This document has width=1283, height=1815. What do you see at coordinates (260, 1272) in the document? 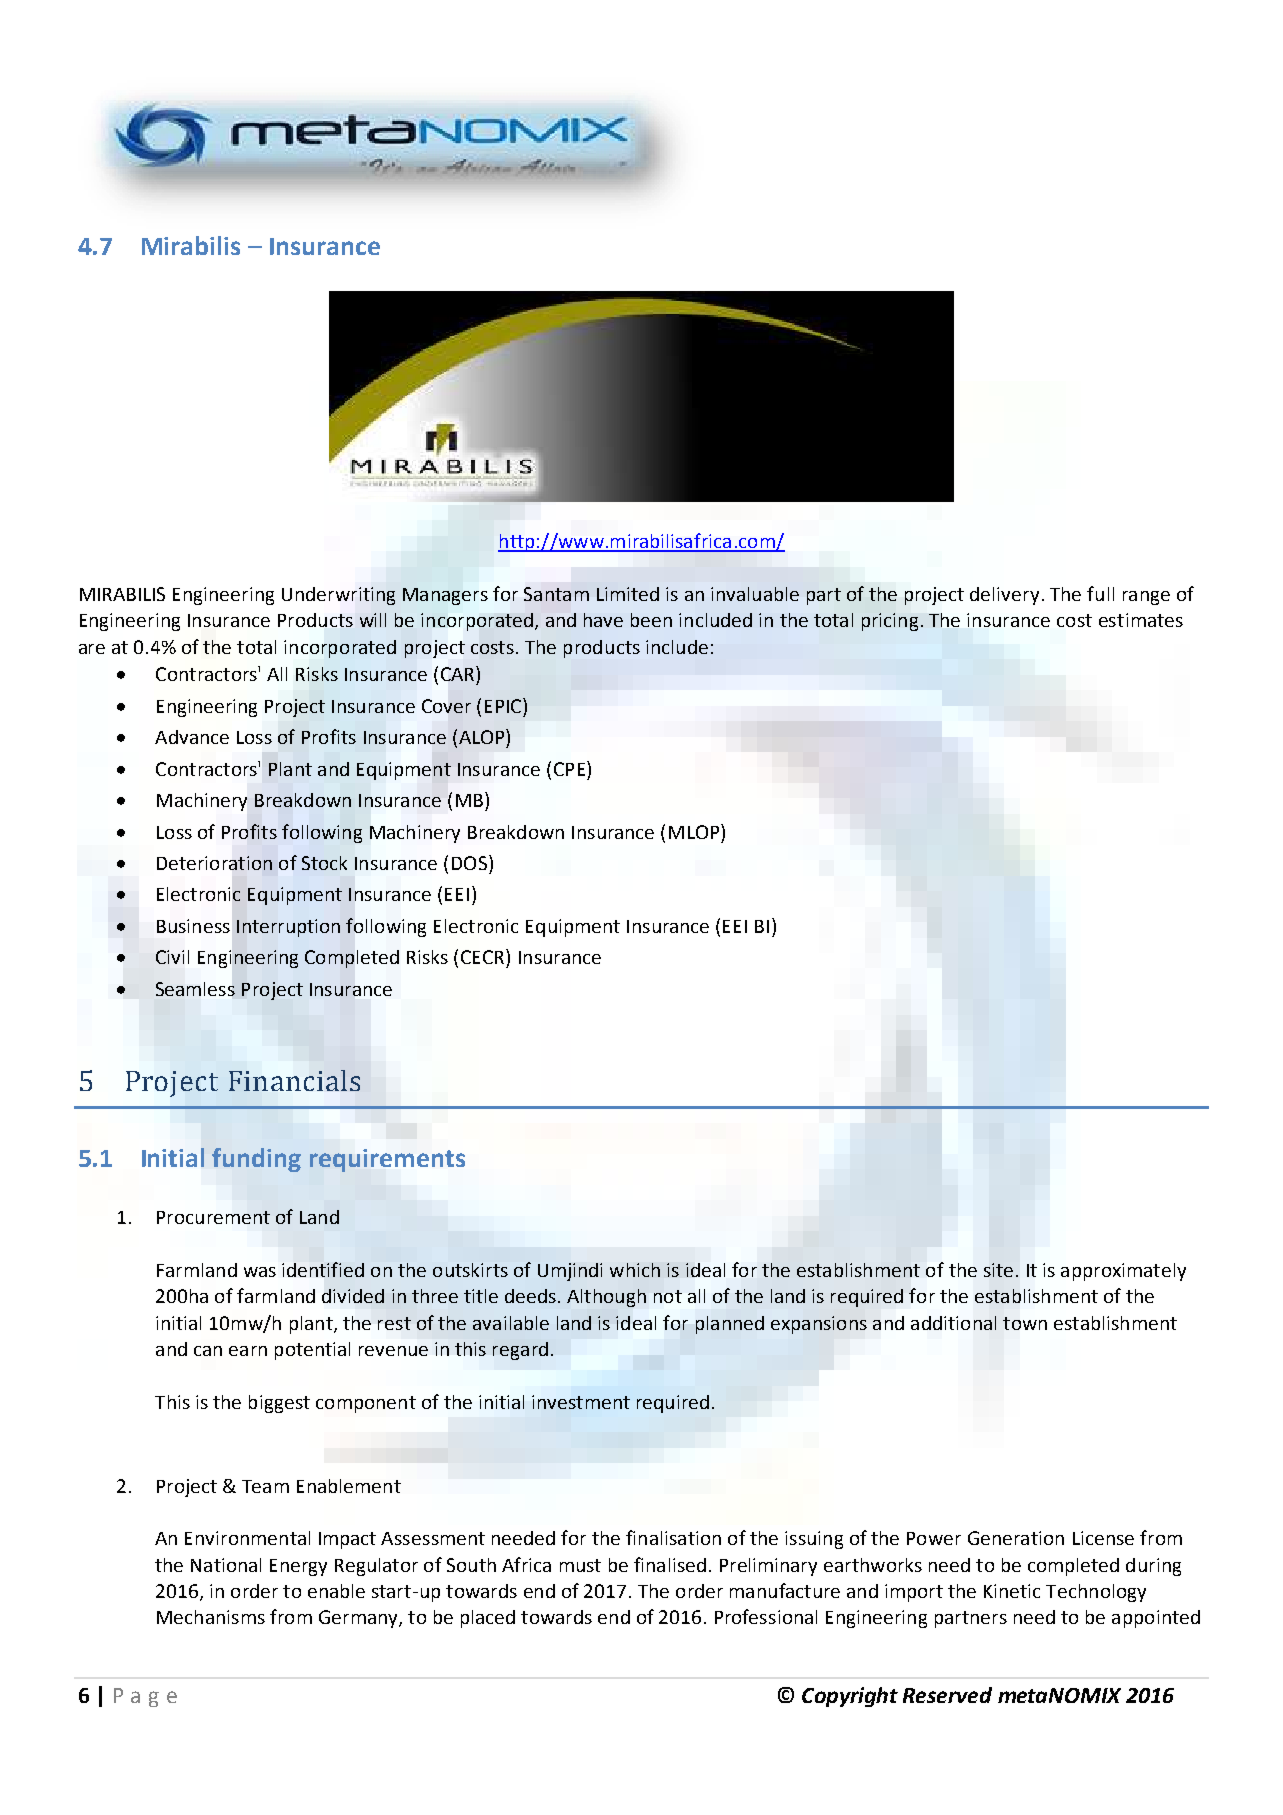
I see `was` at bounding box center [260, 1272].
